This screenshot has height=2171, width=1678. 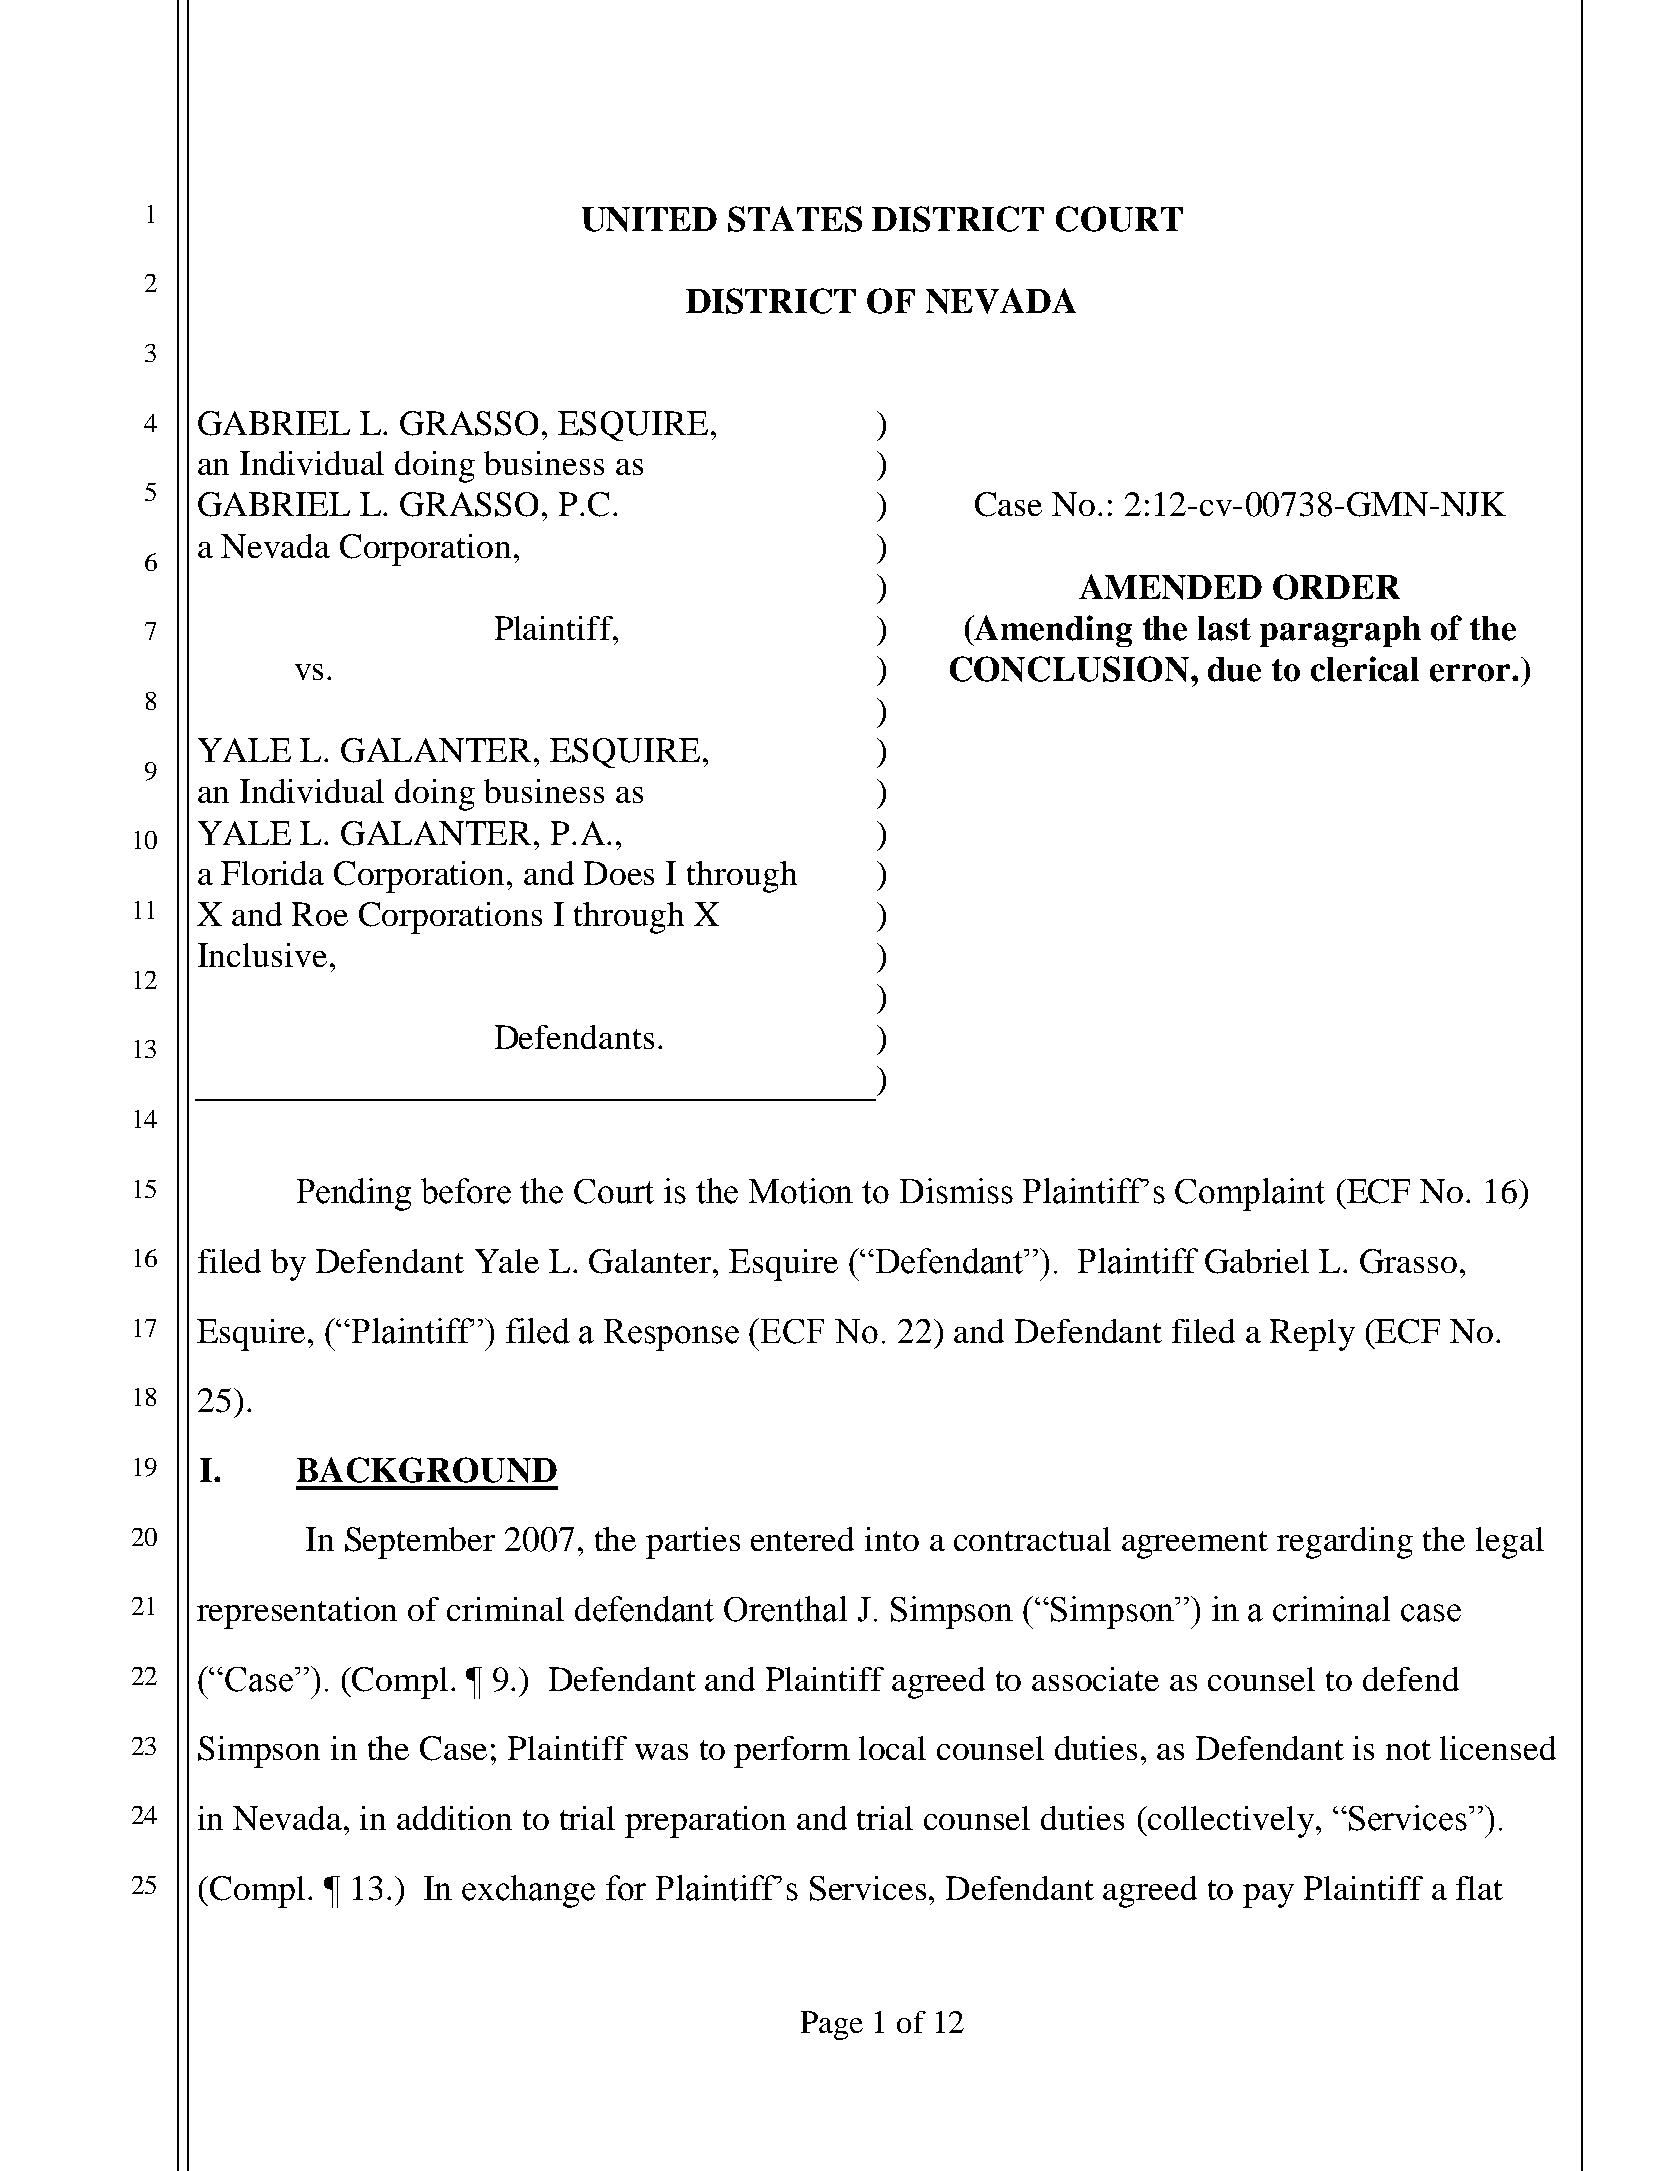 I want to click on regarding, so click(x=1345, y=1543).
